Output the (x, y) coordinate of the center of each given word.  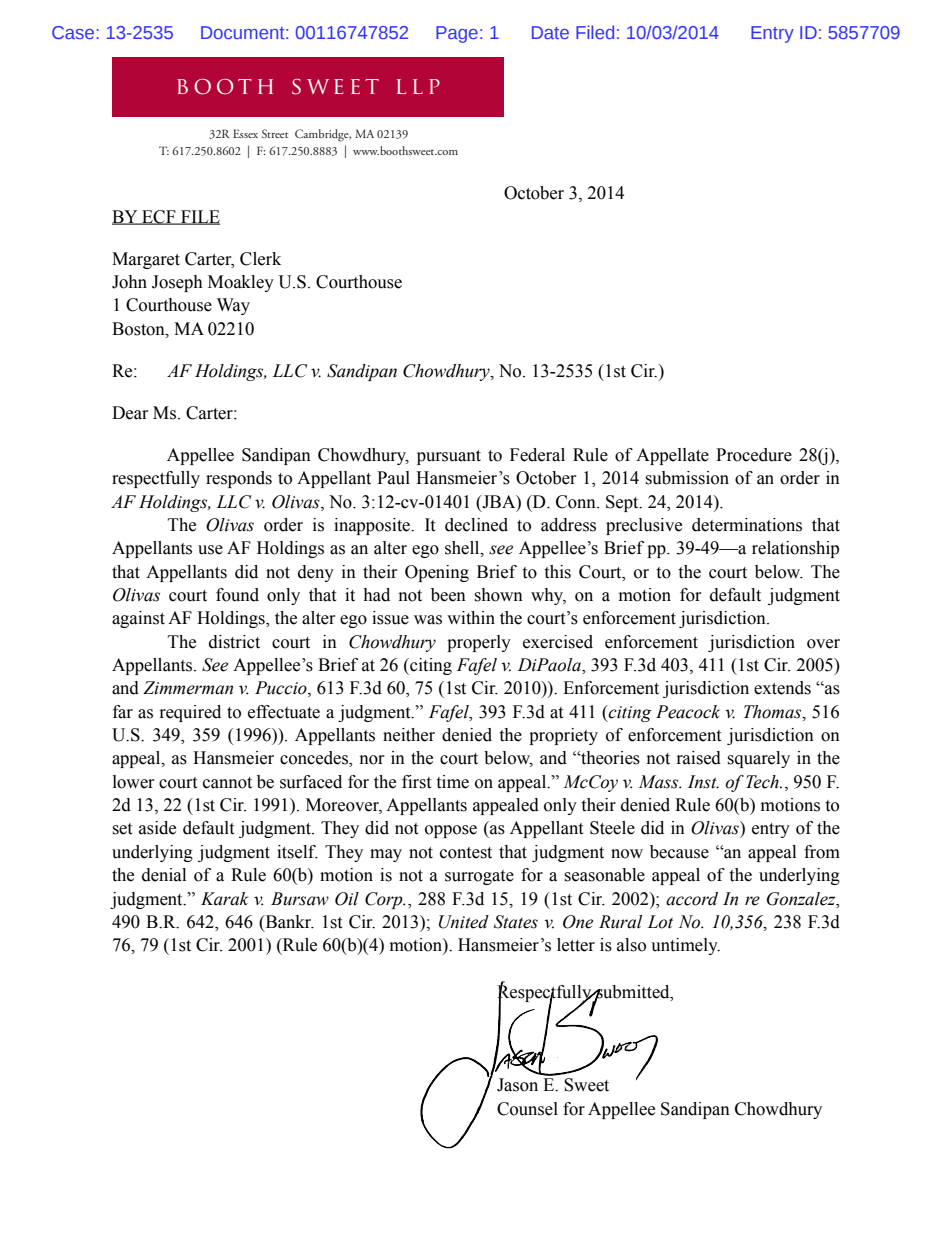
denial (164, 875)
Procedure (754, 455)
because (679, 852)
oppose (451, 831)
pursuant (449, 457)
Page (457, 34)
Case (74, 32)
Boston (139, 329)
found (237, 595)
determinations (747, 525)
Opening (437, 573)
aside (157, 828)
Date (550, 32)
